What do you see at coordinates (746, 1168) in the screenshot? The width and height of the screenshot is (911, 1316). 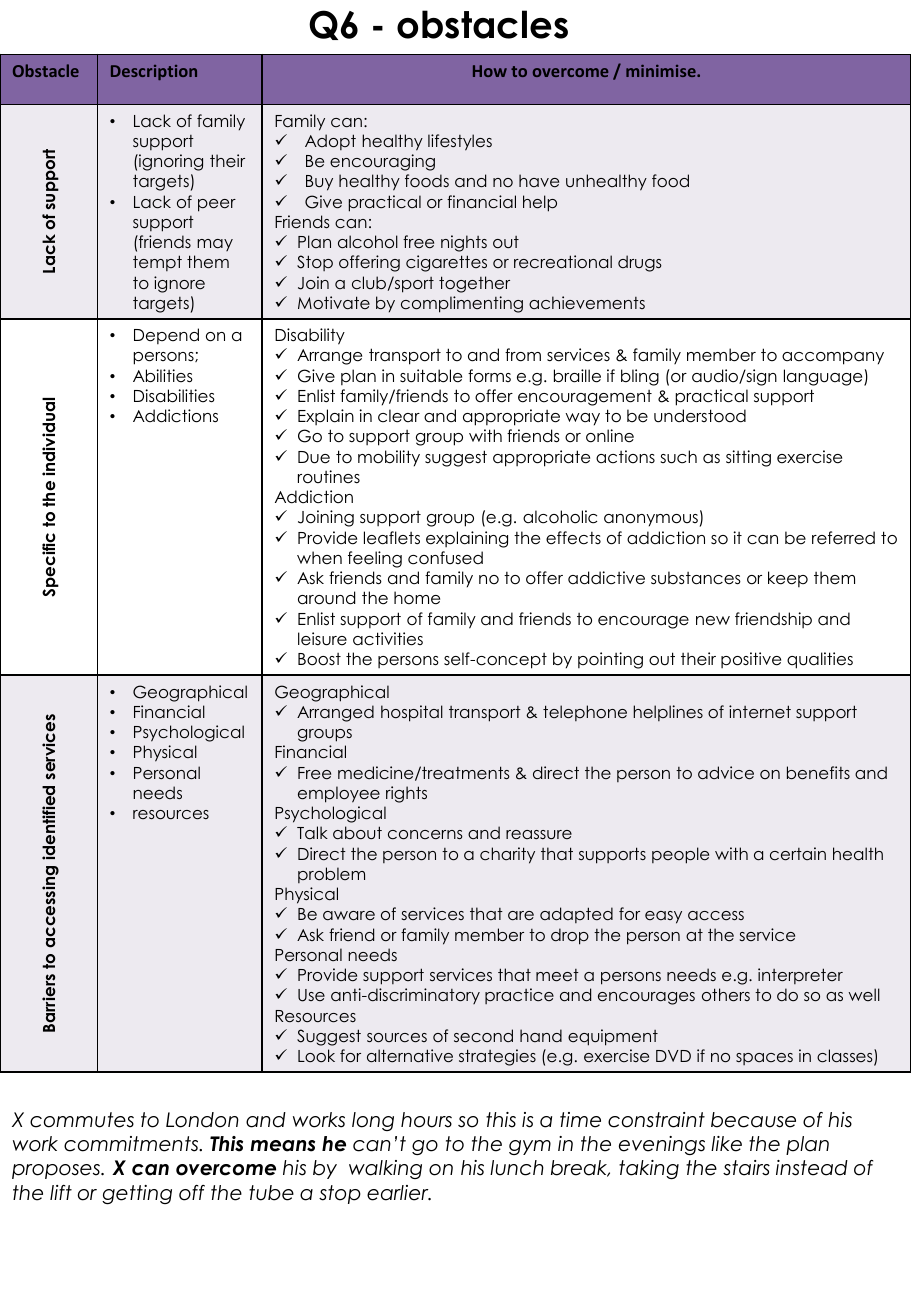 I see `stairs` at bounding box center [746, 1168].
